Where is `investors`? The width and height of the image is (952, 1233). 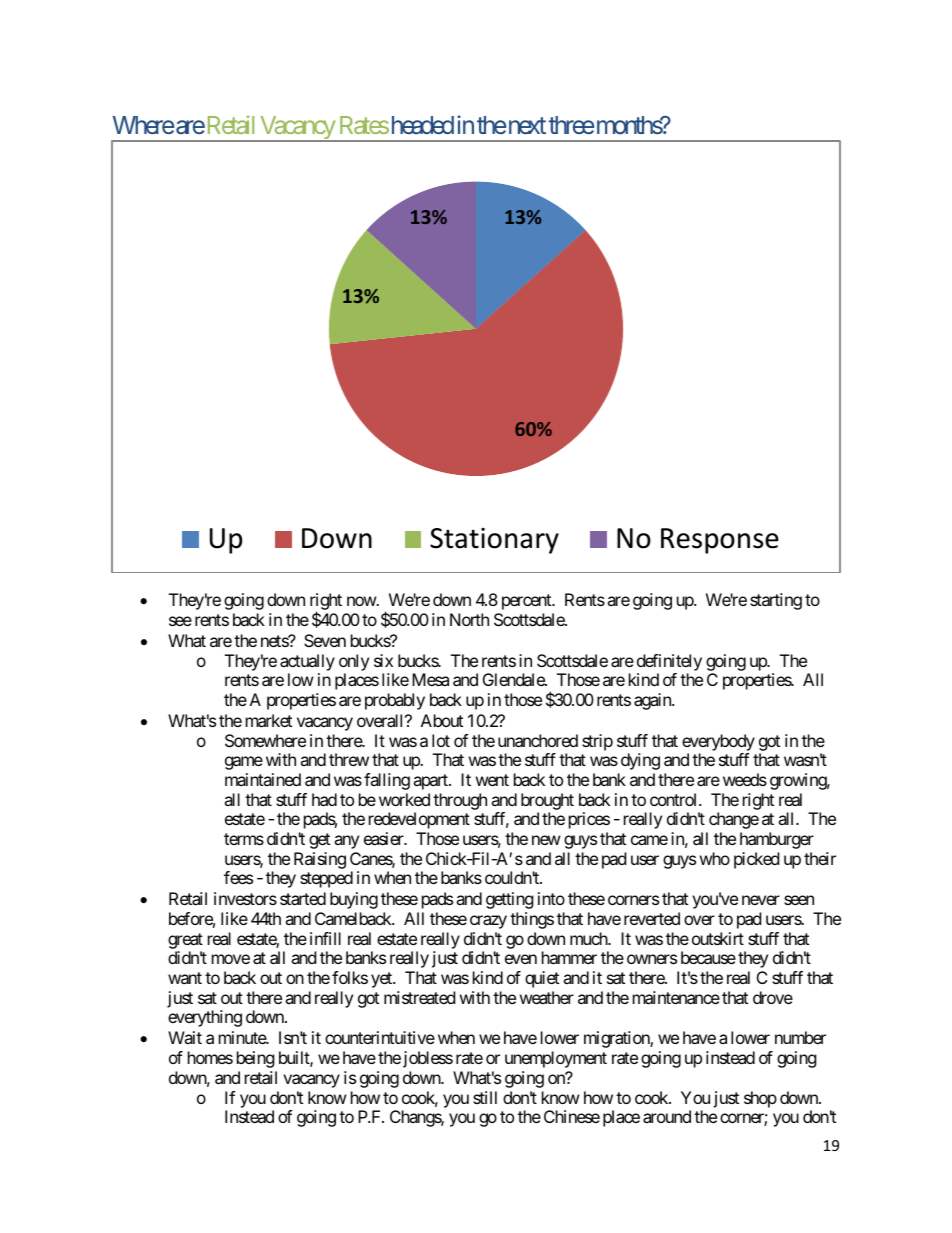
investors is located at coordinates (245, 898).
